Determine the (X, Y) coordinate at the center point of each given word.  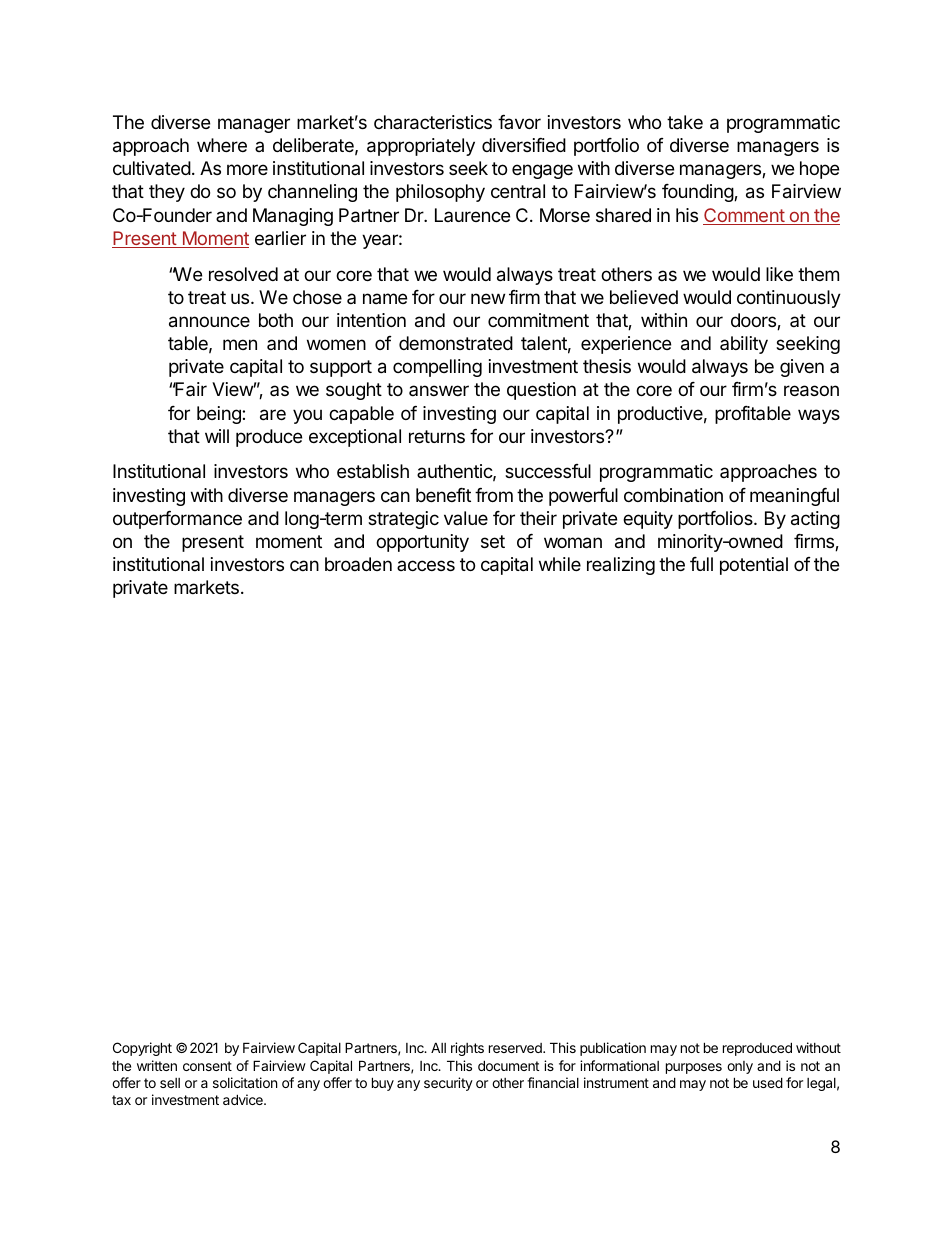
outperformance (177, 520)
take (685, 122)
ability (744, 345)
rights (467, 1049)
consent (207, 1066)
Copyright (142, 1049)
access (426, 565)
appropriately (421, 147)
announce (209, 322)
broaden (358, 564)
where (222, 145)
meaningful (794, 497)
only (740, 1067)
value (466, 518)
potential (754, 566)
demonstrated (456, 343)
